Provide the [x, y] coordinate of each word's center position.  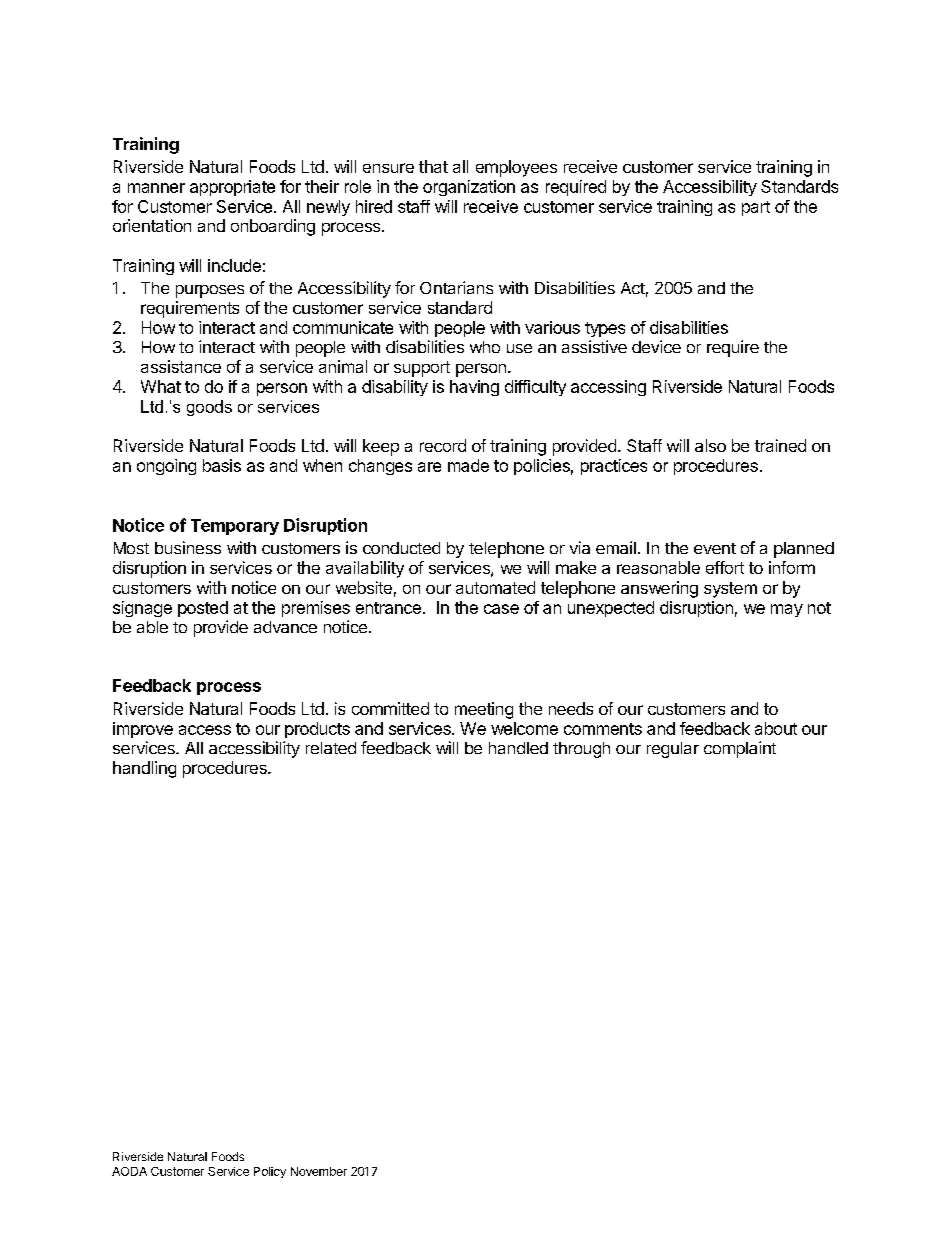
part [756, 208]
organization [469, 188]
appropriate [232, 188]
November [319, 1171]
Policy [270, 1172]
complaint [740, 749]
